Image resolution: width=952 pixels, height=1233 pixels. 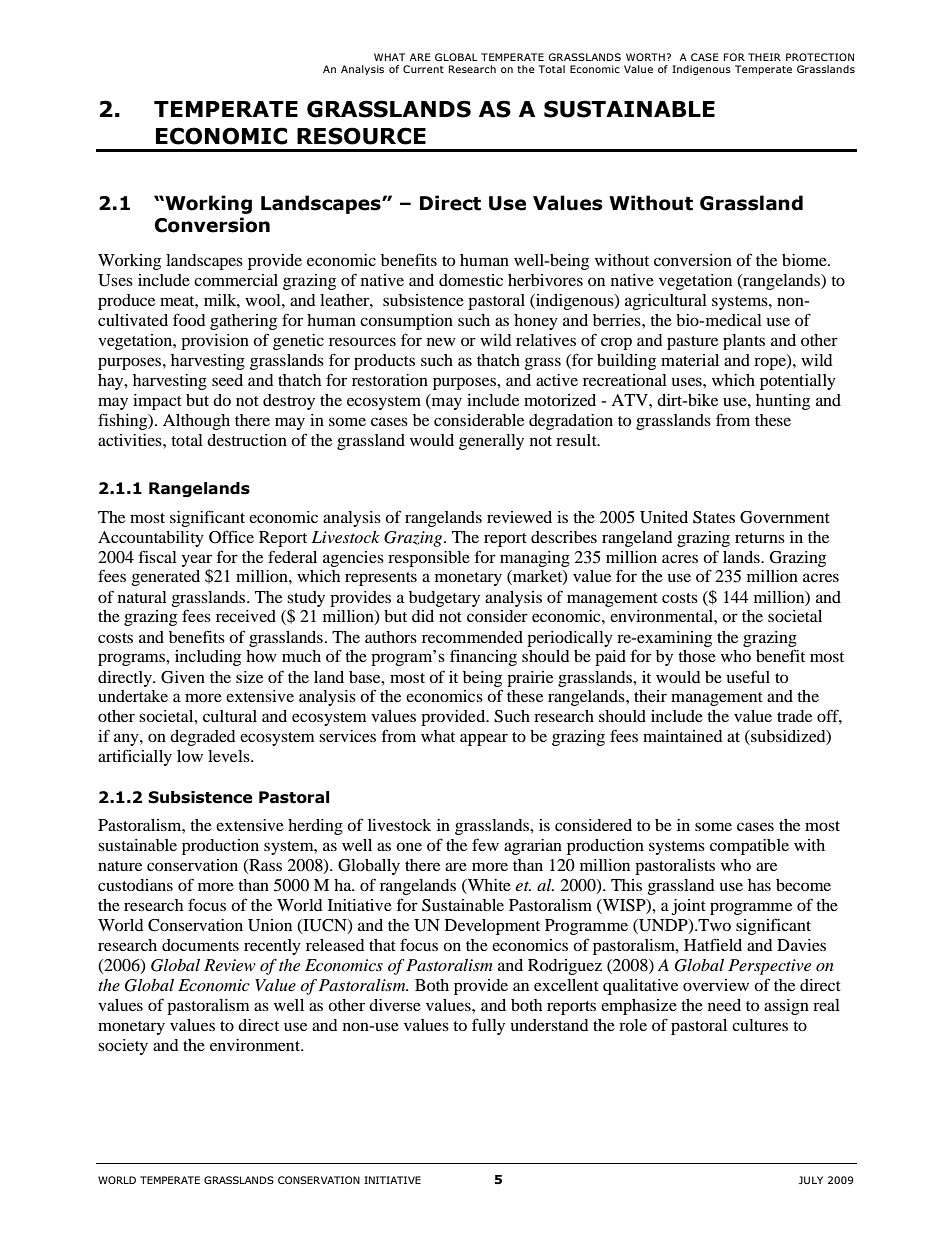 I want to click on plants, so click(x=744, y=342).
